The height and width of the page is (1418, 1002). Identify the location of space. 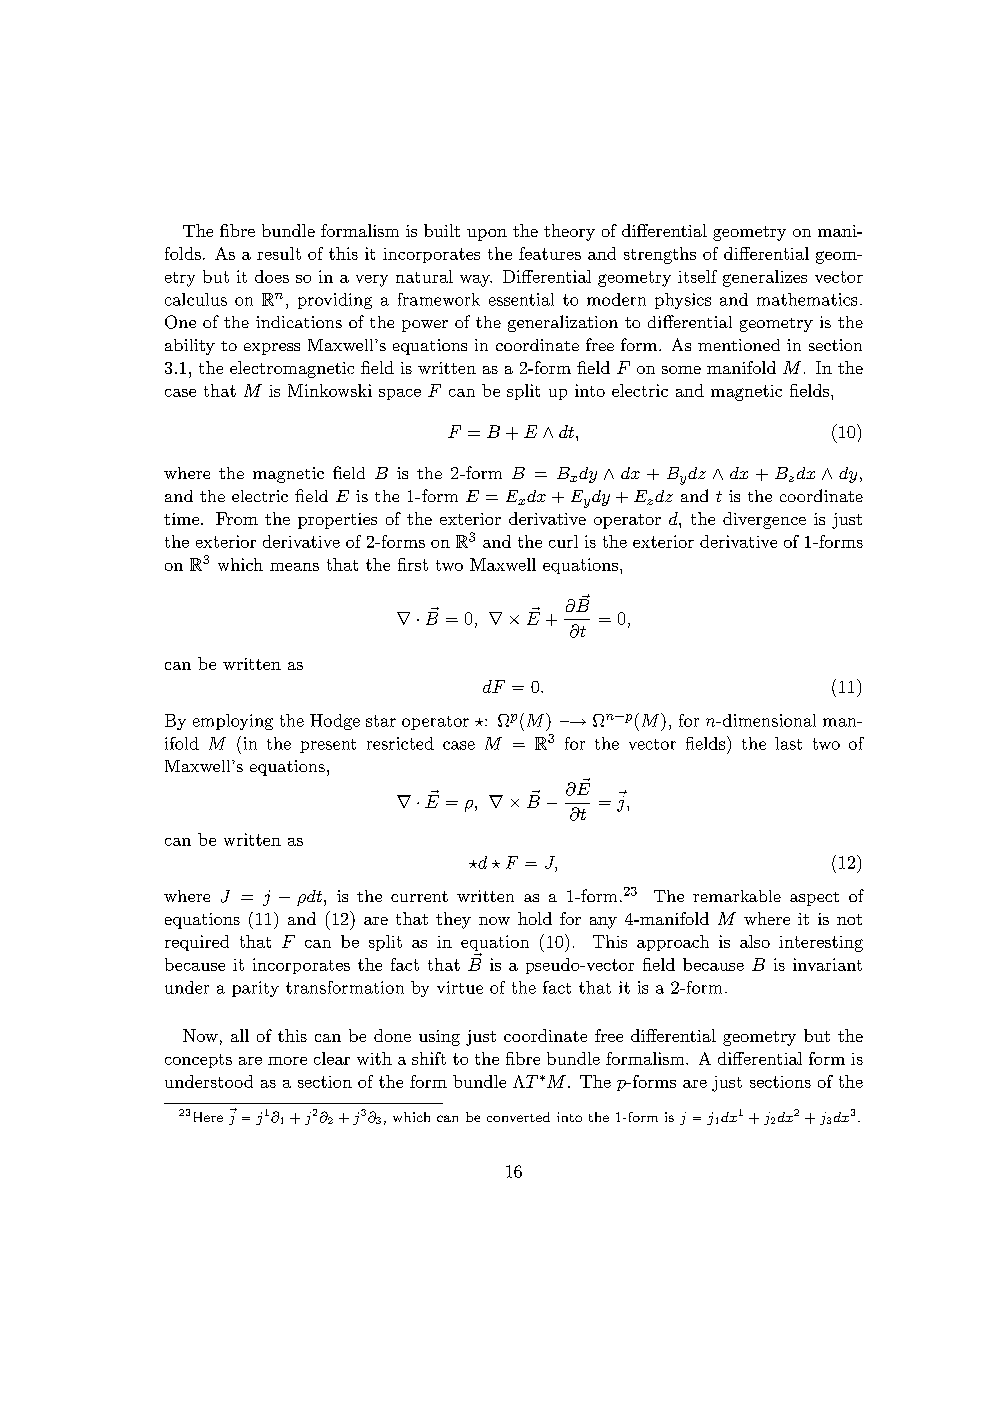
(400, 394).
